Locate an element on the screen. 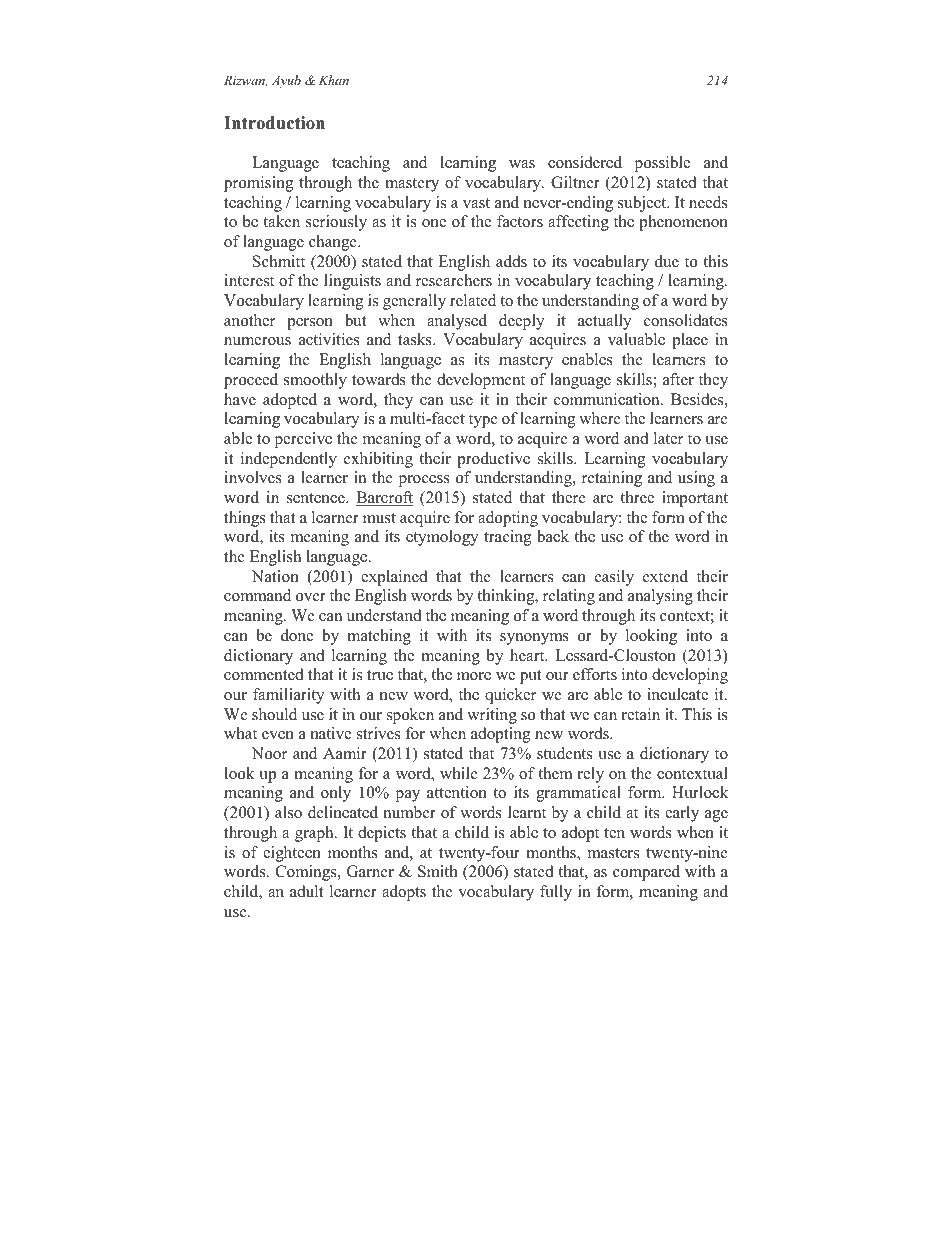 This screenshot has width=952, height=1233. three is located at coordinates (637, 497).
